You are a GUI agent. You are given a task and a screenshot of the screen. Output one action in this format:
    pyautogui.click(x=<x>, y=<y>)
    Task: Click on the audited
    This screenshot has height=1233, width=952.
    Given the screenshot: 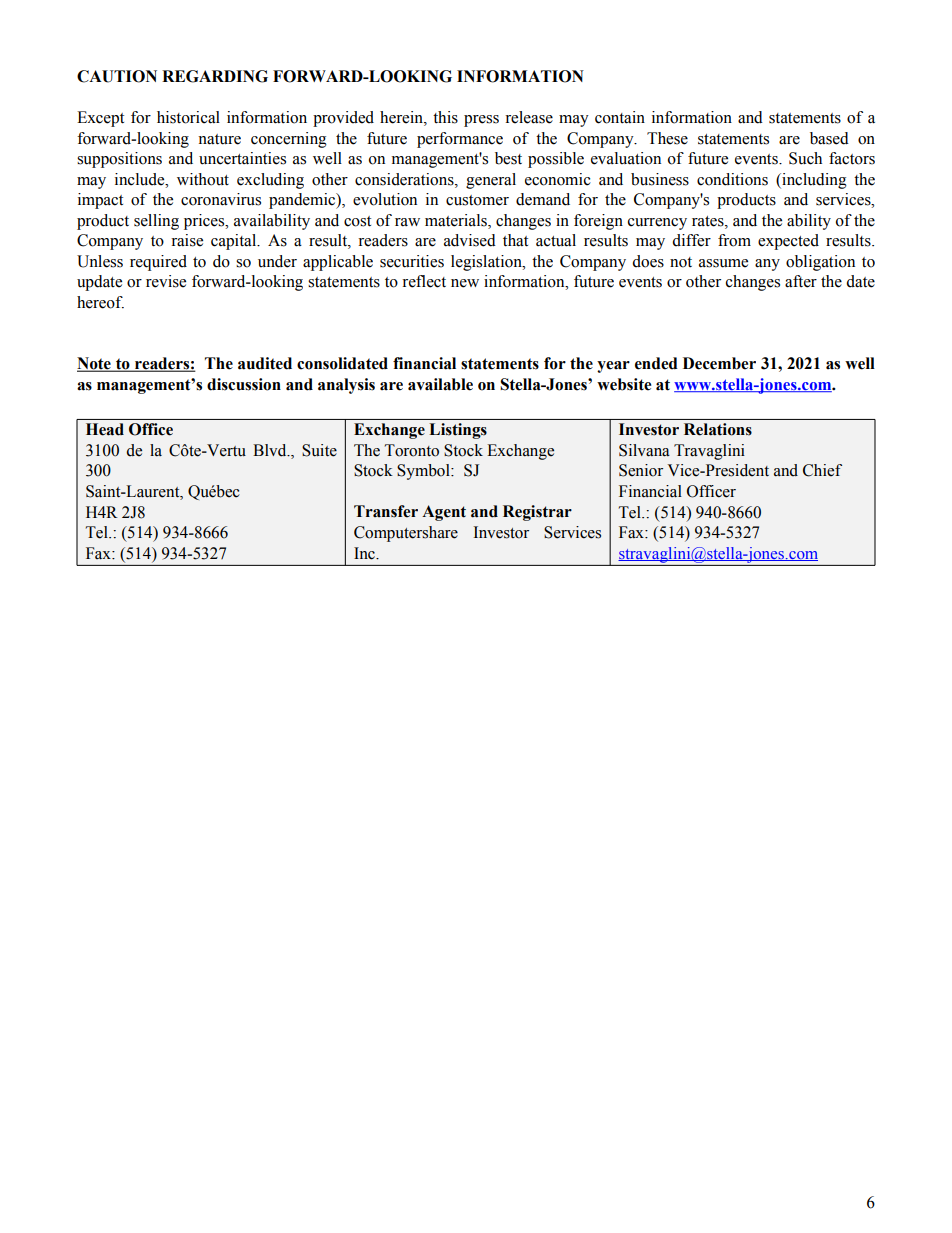 What is the action you would take?
    pyautogui.click(x=265, y=363)
